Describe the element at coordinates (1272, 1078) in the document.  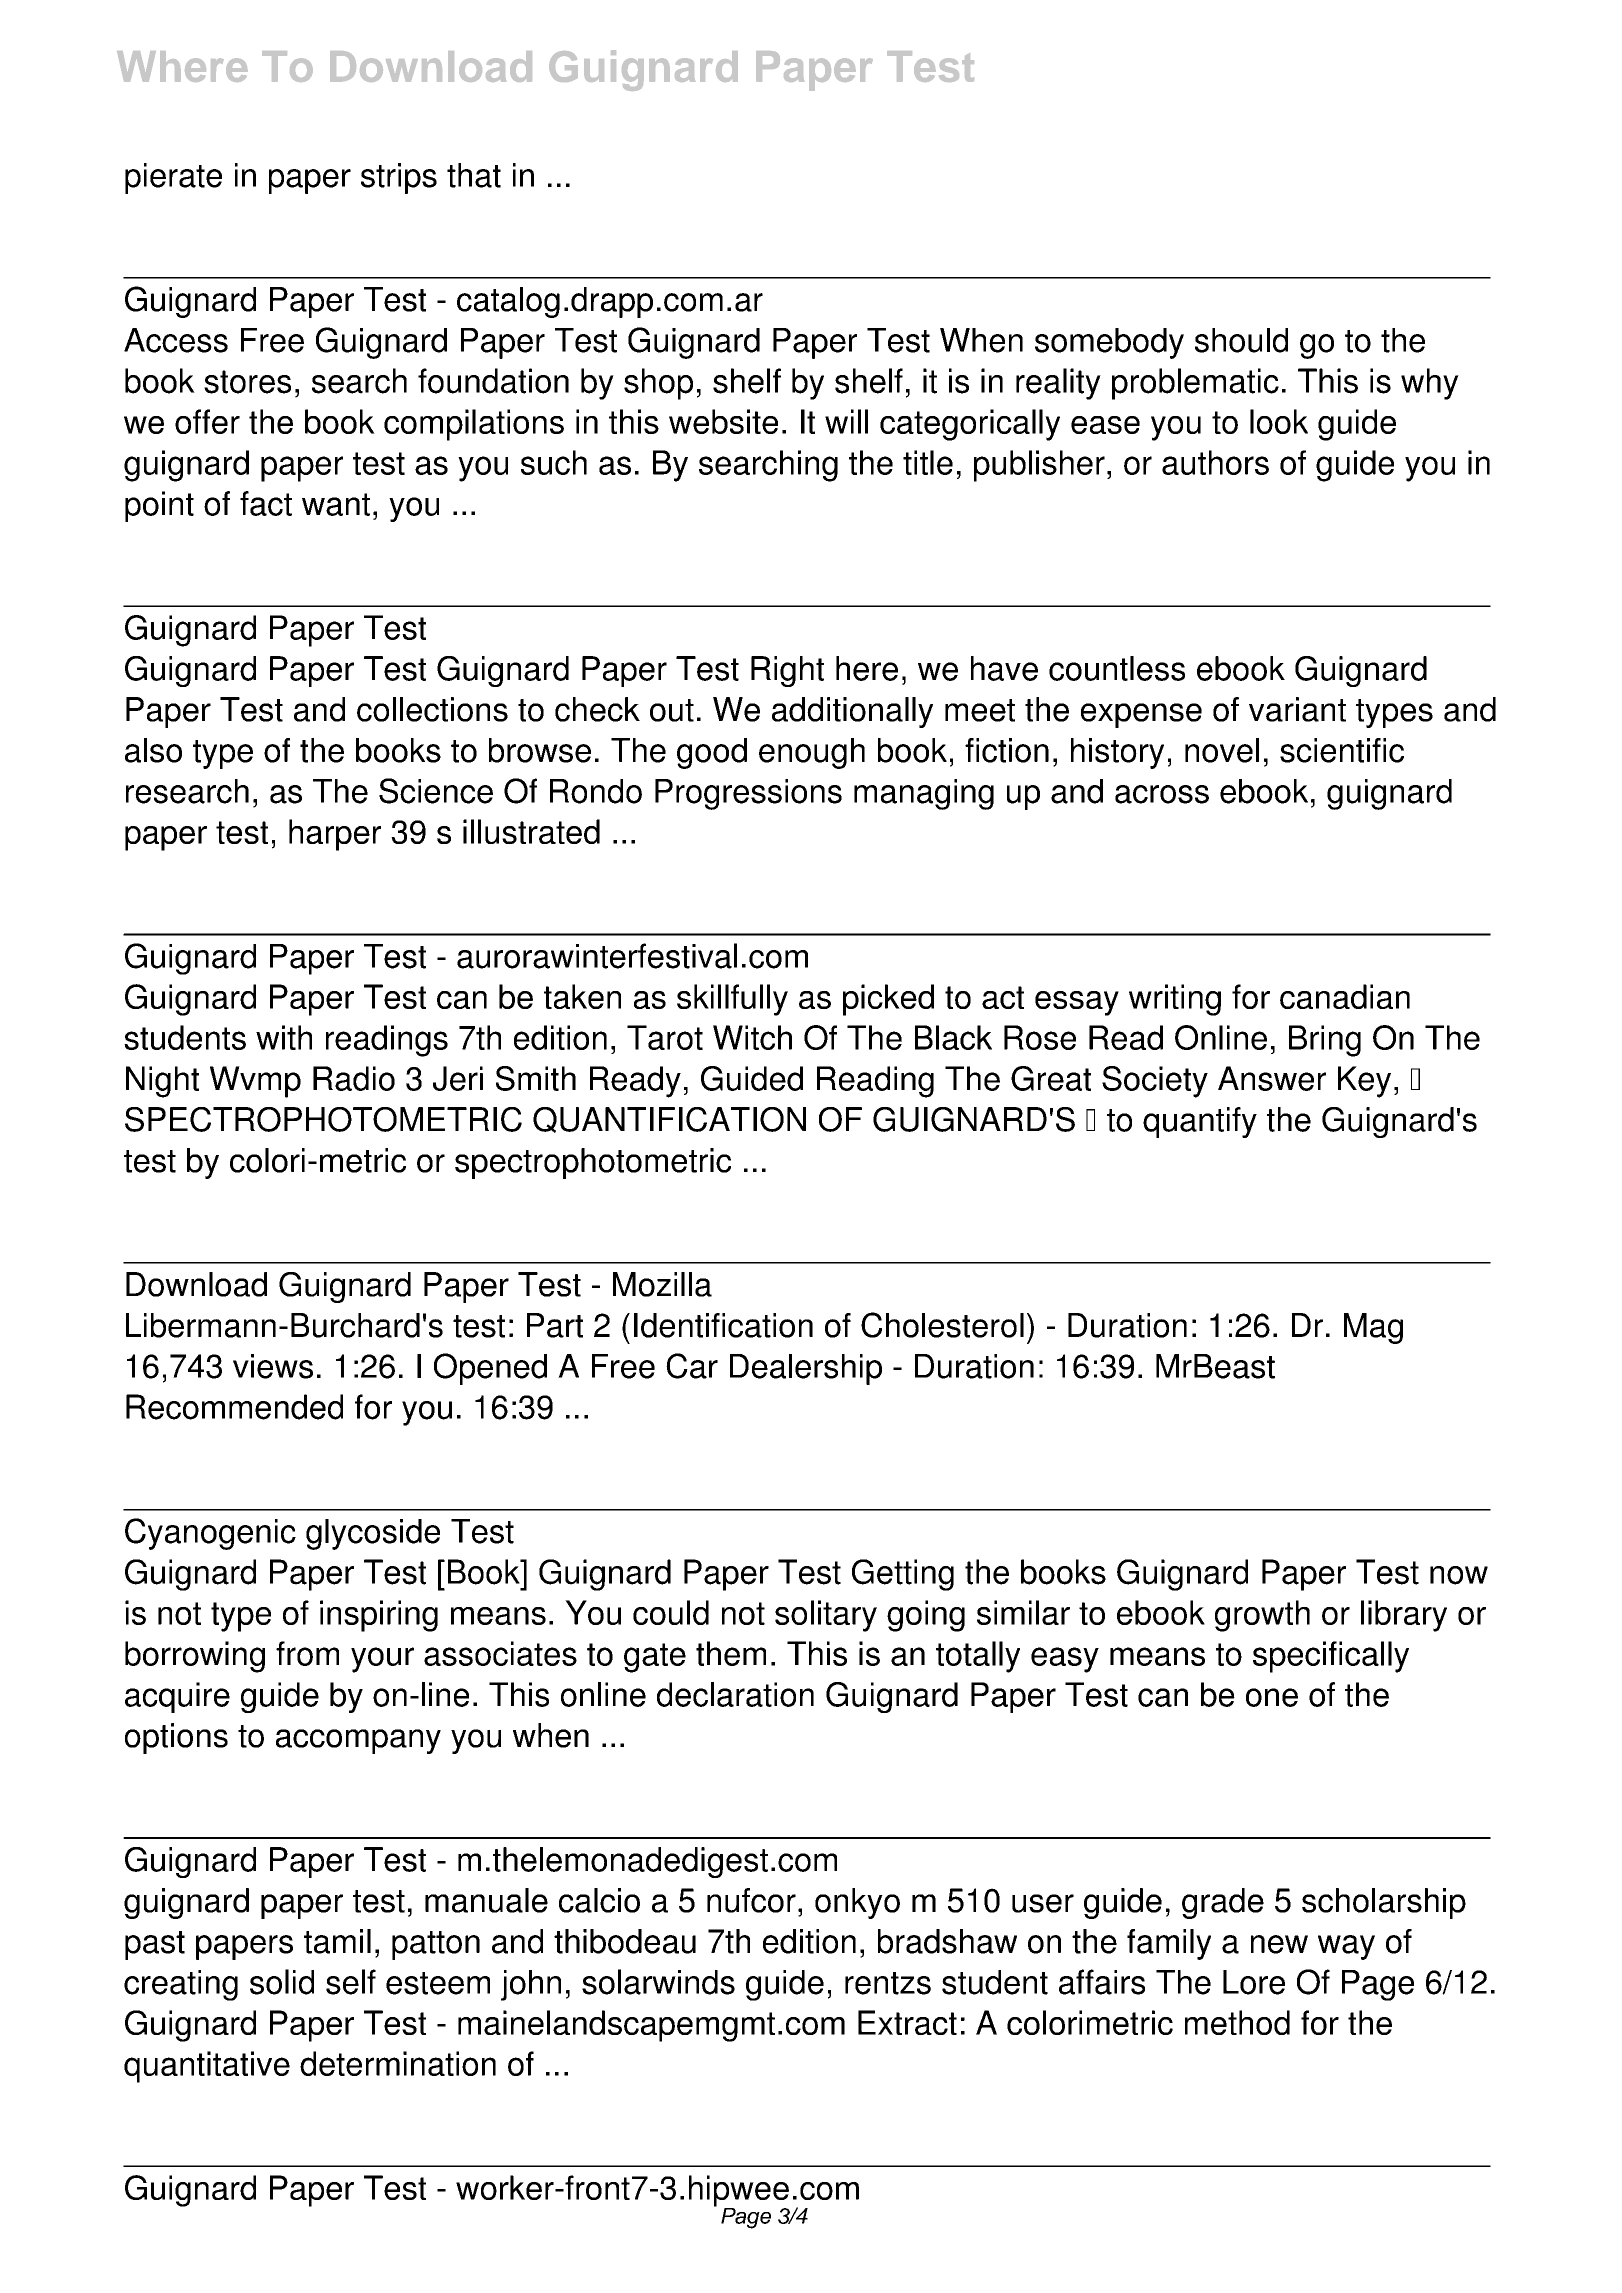
I see `Answer` at that location.
